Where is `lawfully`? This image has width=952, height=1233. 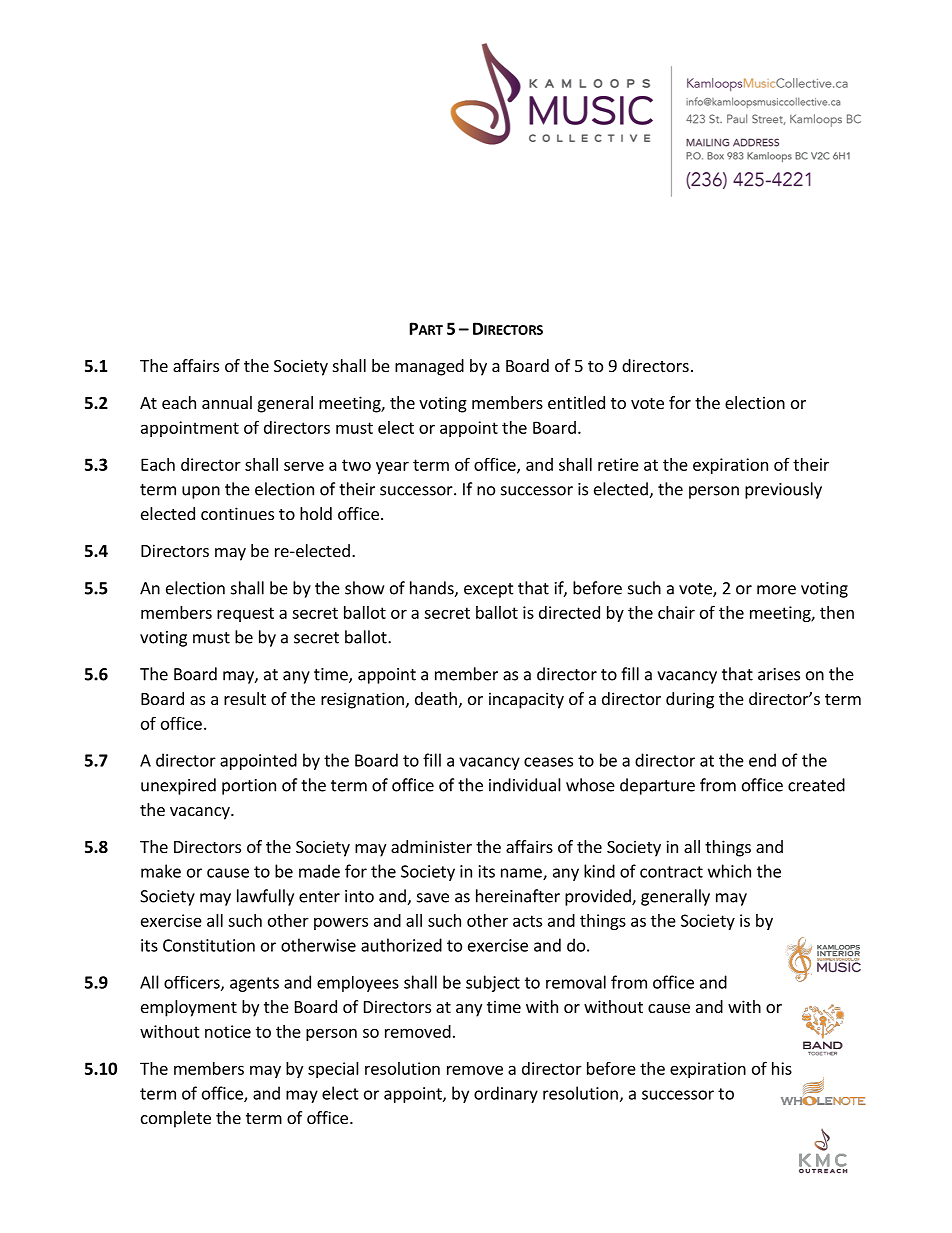 lawfully is located at coordinates (265, 897).
